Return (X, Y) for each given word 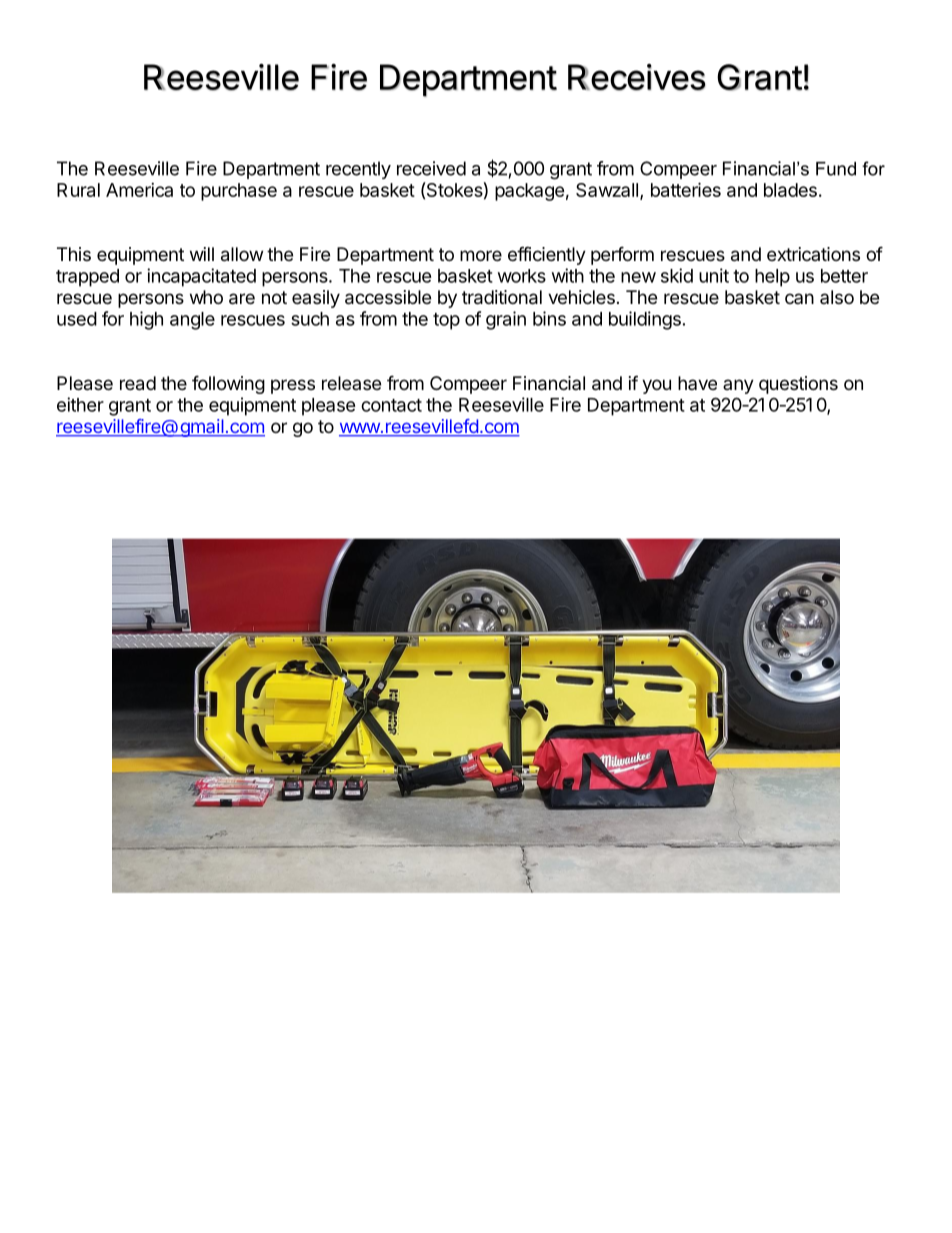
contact (391, 405)
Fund (836, 169)
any (738, 386)
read (138, 383)
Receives (637, 77)
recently (358, 170)
